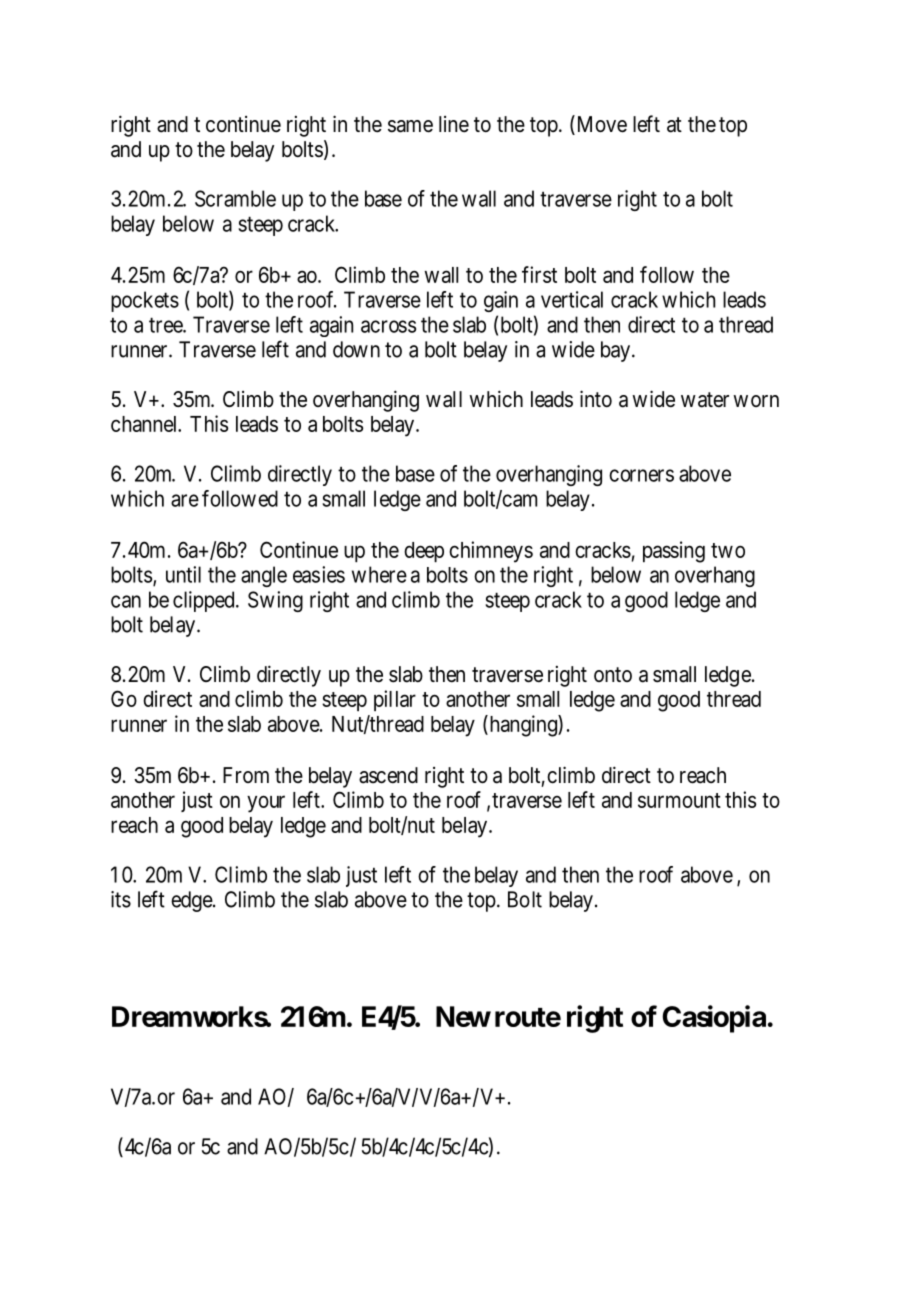 Image resolution: width=924 pixels, height=1308 pixels. I want to click on Scramble, so click(235, 198).
